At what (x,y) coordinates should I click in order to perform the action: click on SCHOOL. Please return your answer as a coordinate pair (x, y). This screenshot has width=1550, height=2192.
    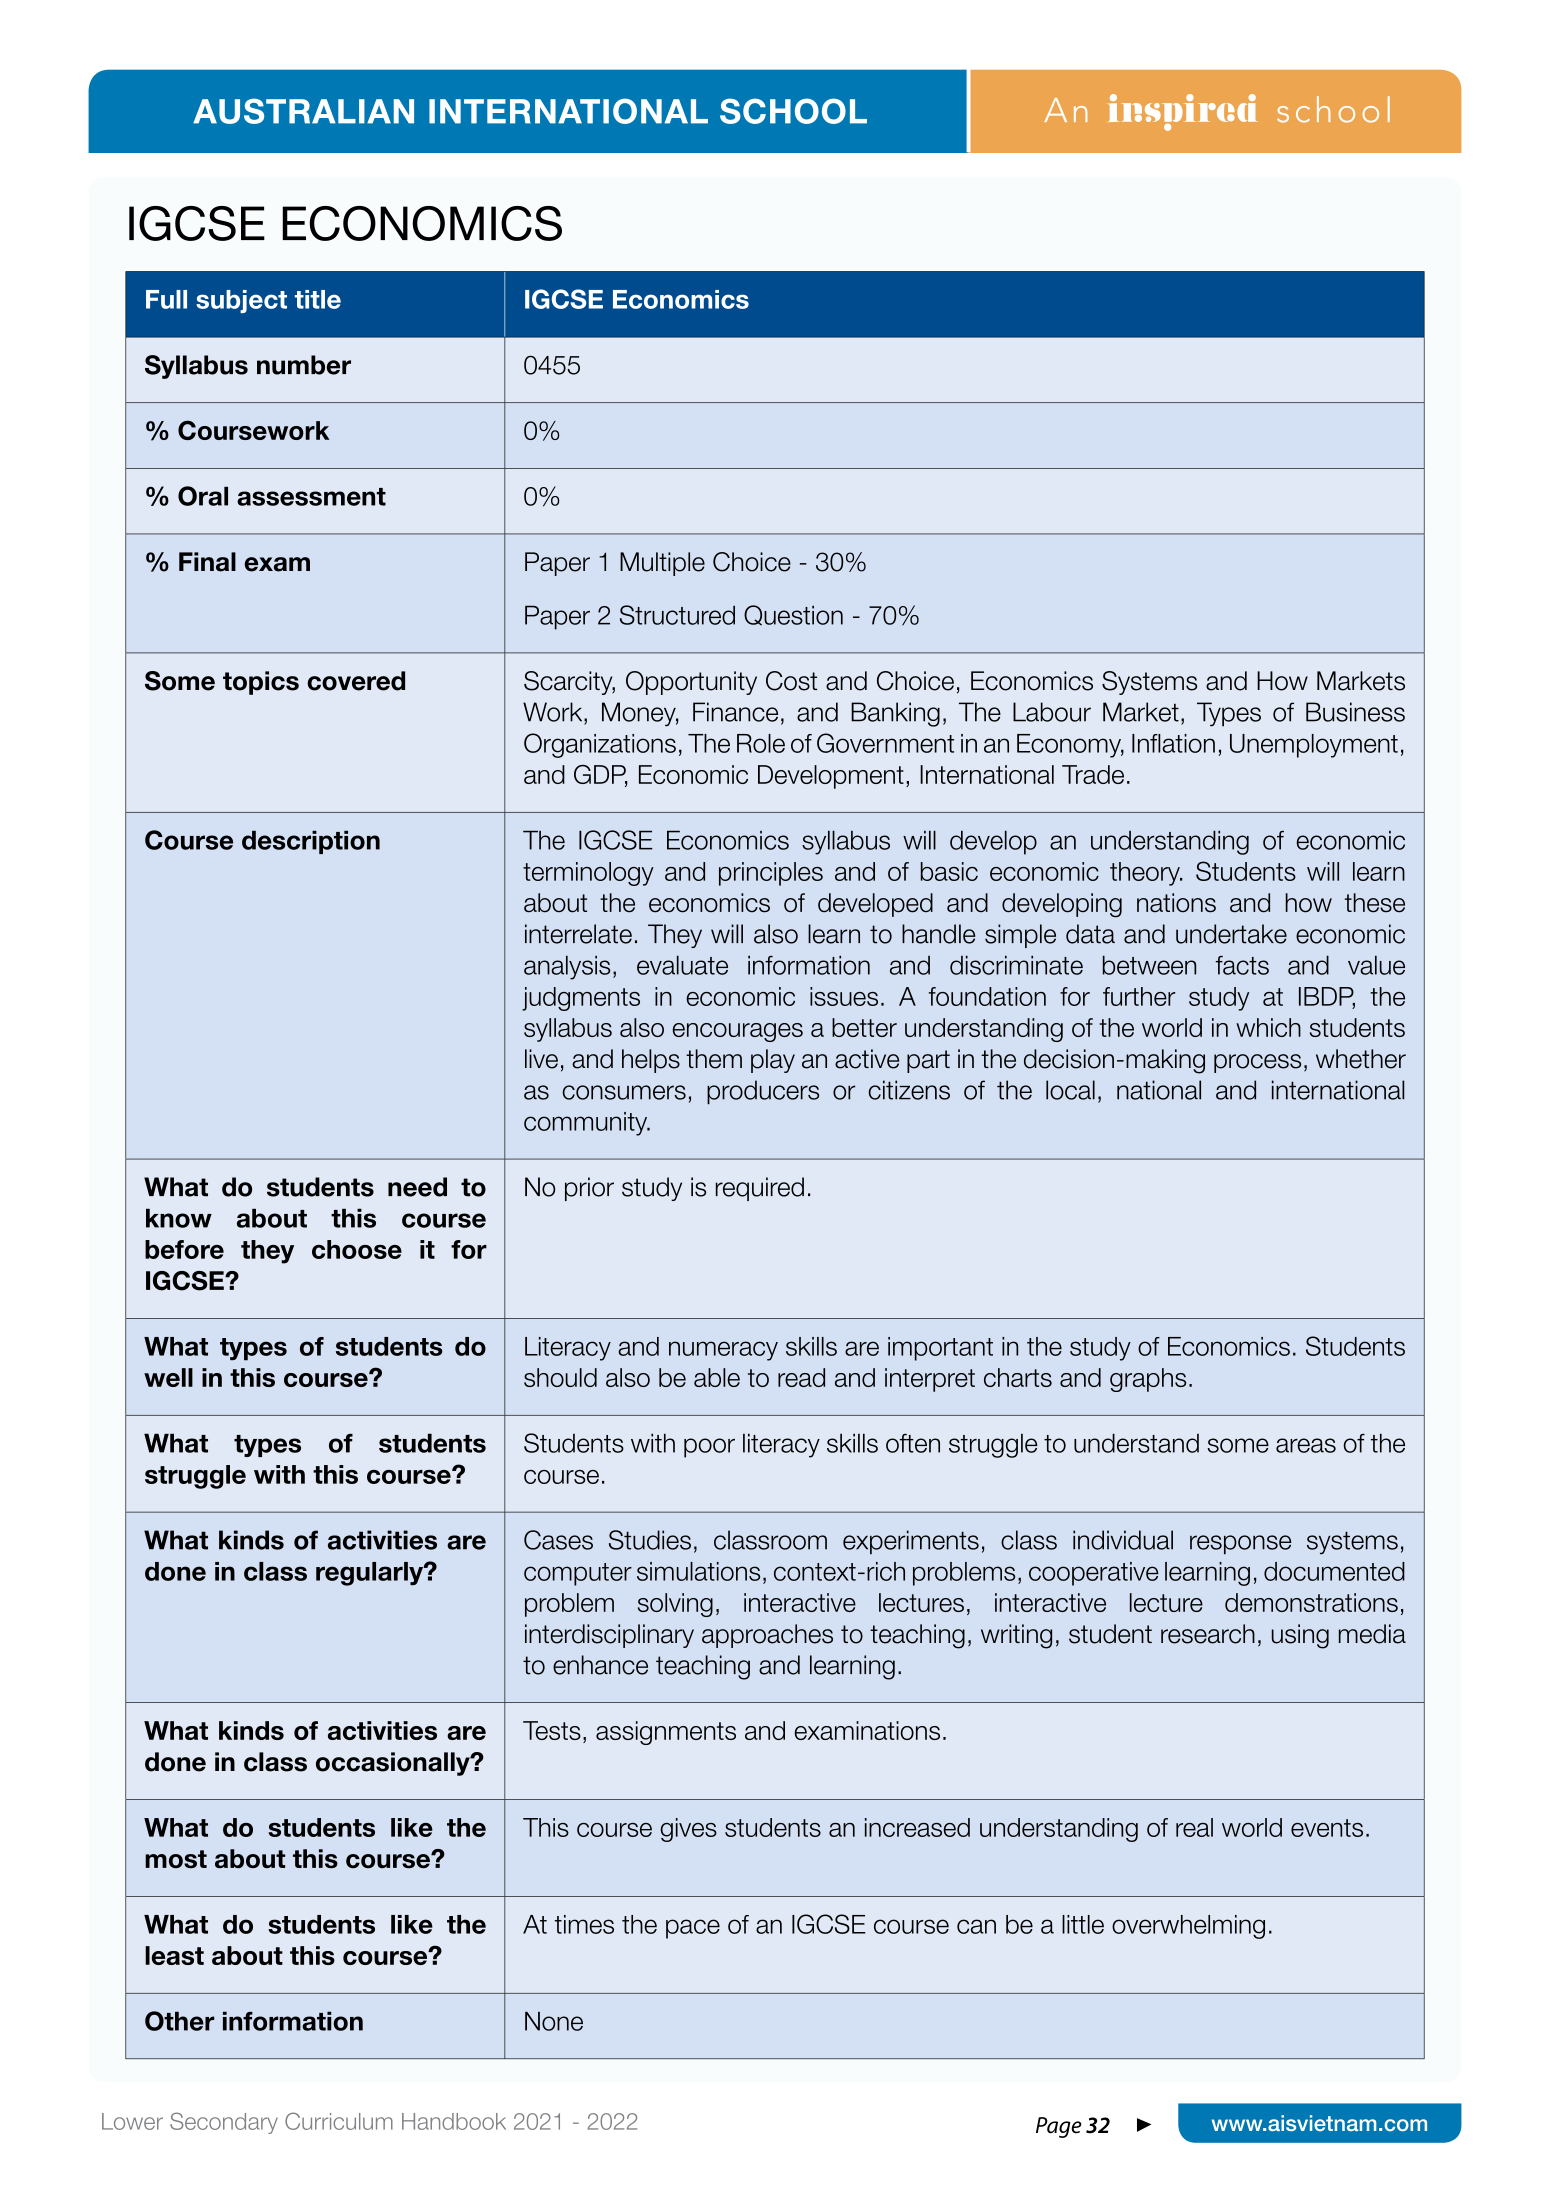
    Looking at the image, I should click on (793, 111).
